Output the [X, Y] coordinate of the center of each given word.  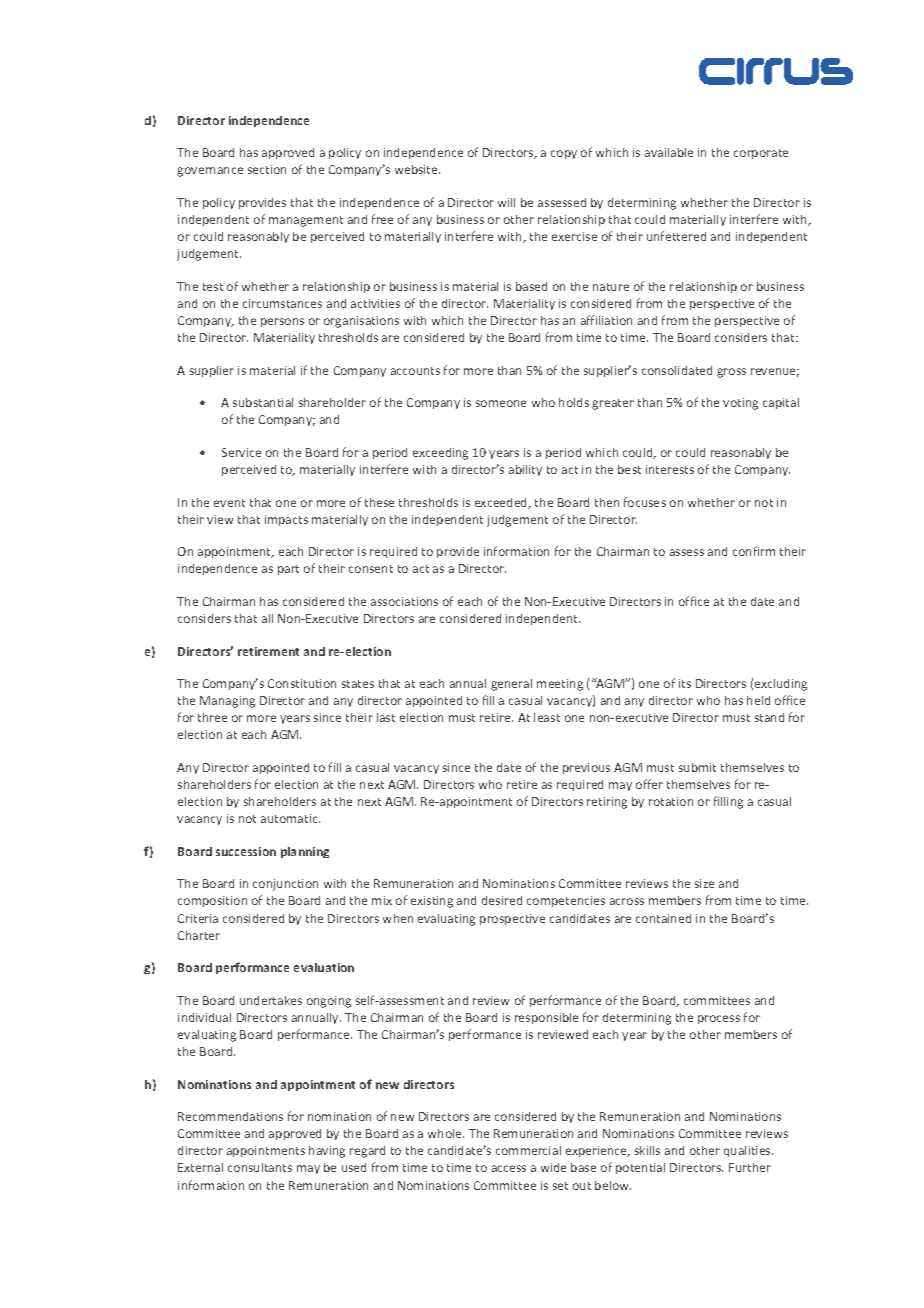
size [704, 883]
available [669, 152]
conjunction [285, 885]
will [506, 202]
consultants [260, 1167]
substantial [263, 402]
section [267, 169]
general [511, 685]
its [685, 683]
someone [501, 403]
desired [502, 900]
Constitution [302, 683]
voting [740, 404]
